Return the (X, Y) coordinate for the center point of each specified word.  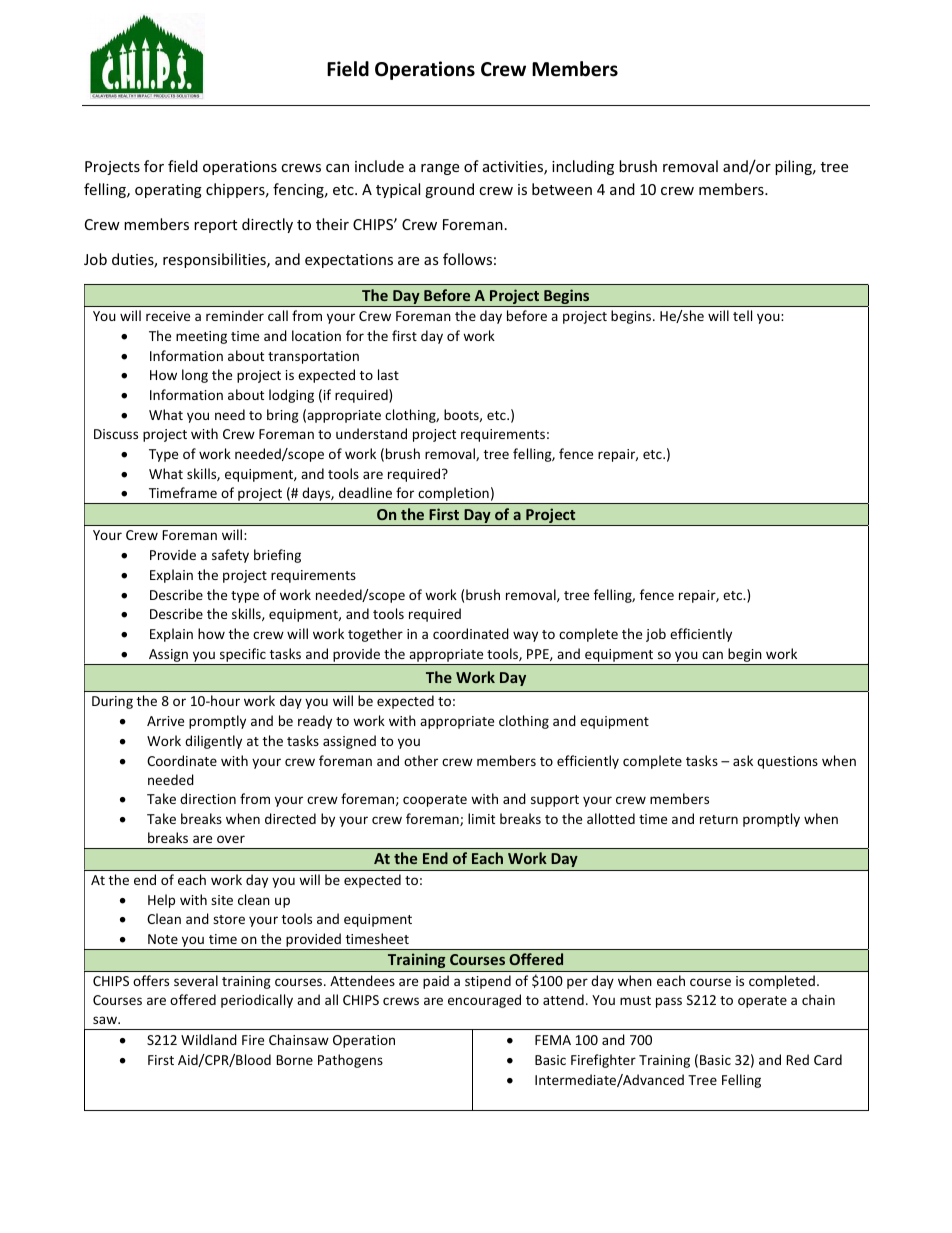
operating (168, 191)
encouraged (484, 1001)
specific (243, 656)
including (583, 167)
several (196, 980)
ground (449, 190)
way (525, 636)
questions (787, 762)
